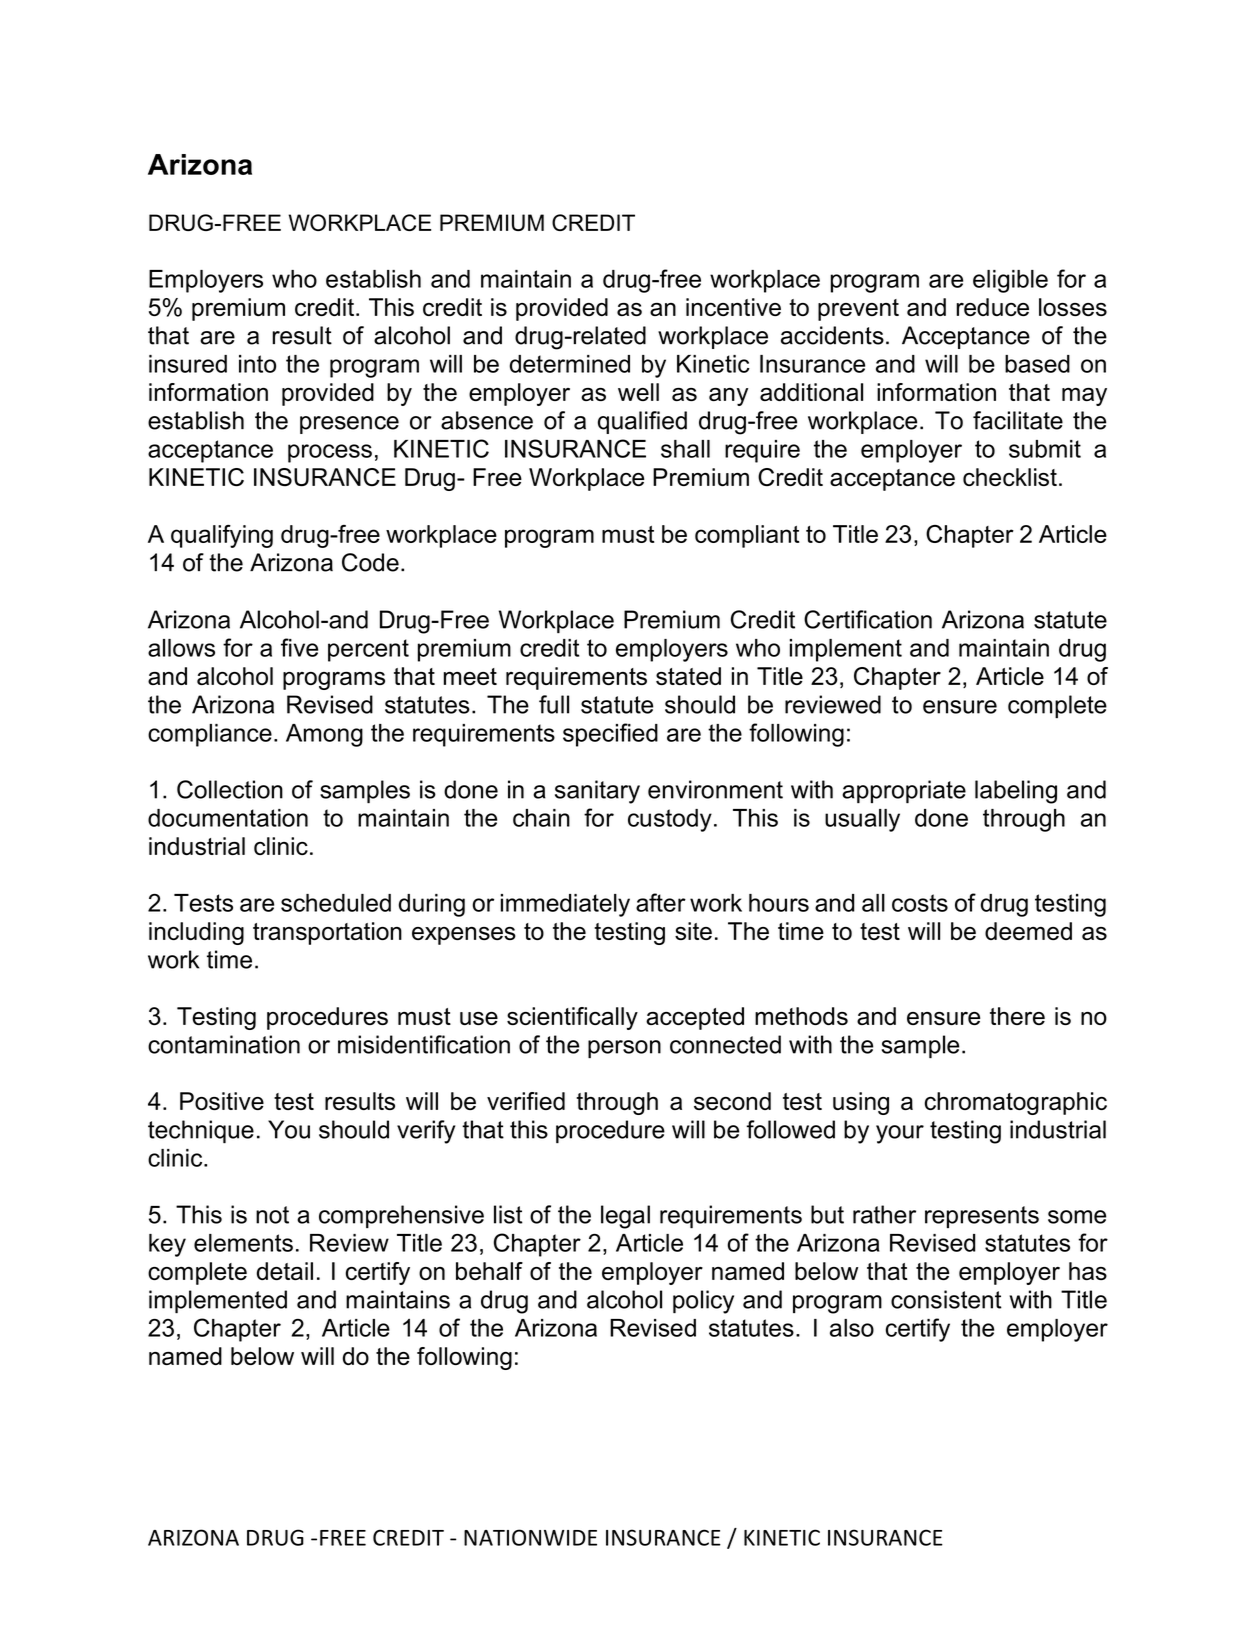 Image resolution: width=1256 pixels, height=1626 pixels. Describe the element at coordinates (257, 364) in the screenshot. I see `into` at that location.
